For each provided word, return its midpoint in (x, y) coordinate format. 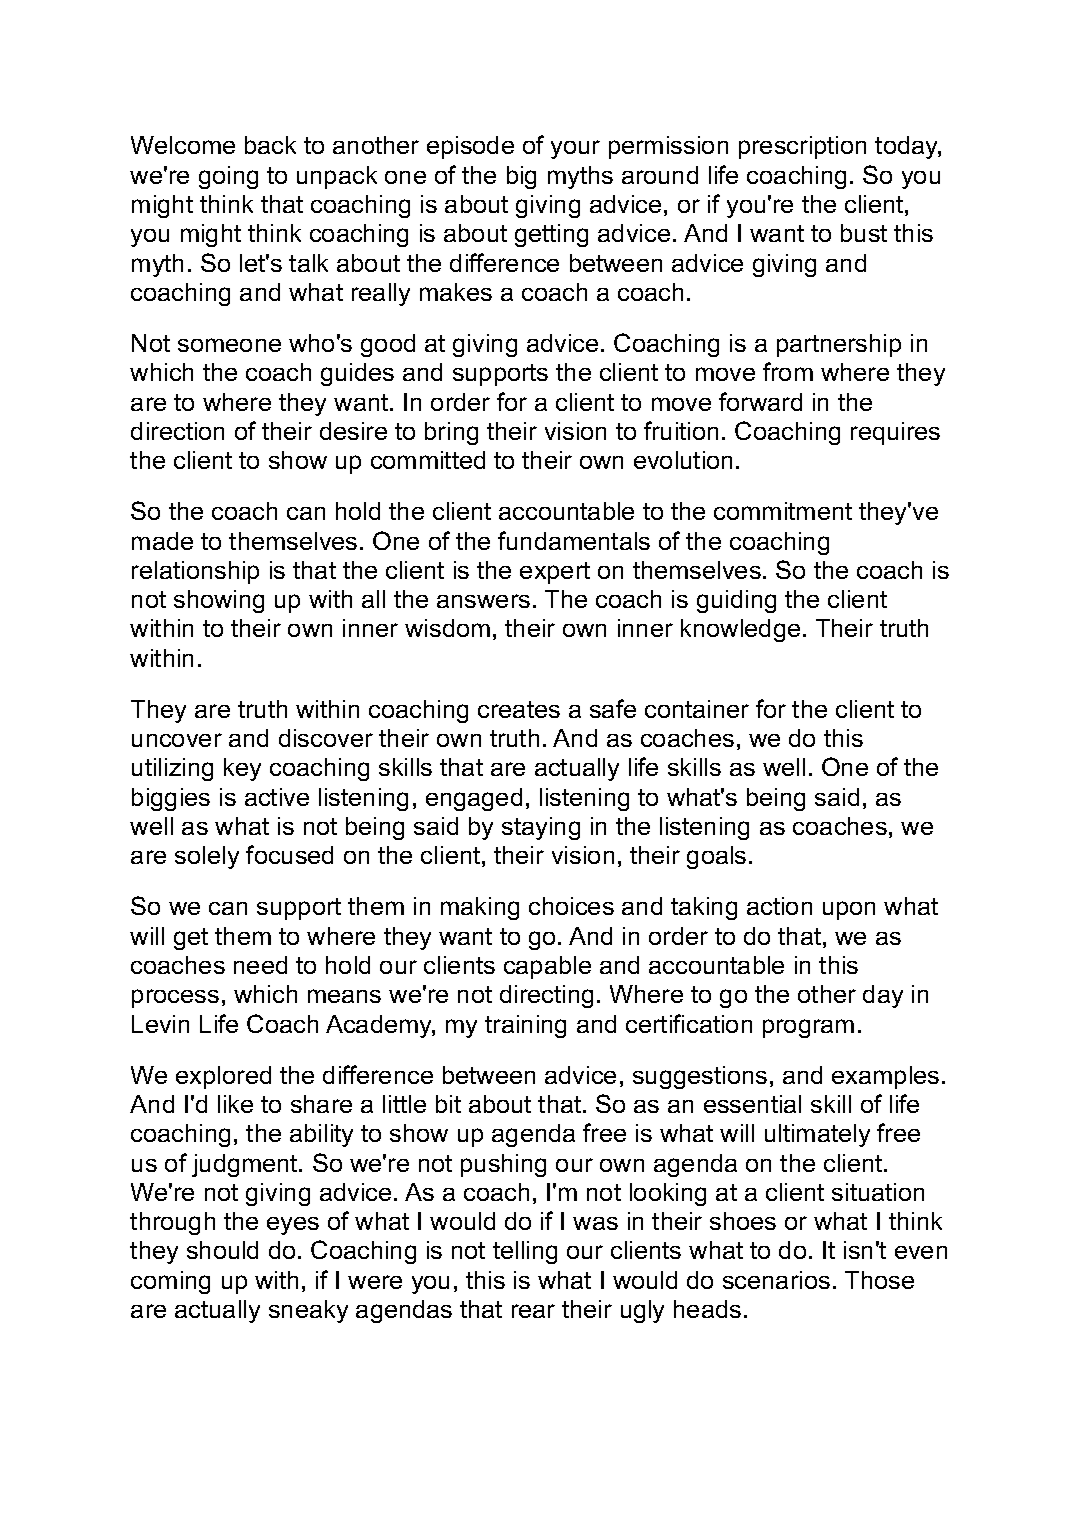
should (222, 1250)
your (575, 149)
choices (571, 906)
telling (525, 1252)
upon (849, 910)
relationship (195, 572)
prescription (802, 147)
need (260, 965)
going (228, 177)
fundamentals (574, 540)
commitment (783, 511)
